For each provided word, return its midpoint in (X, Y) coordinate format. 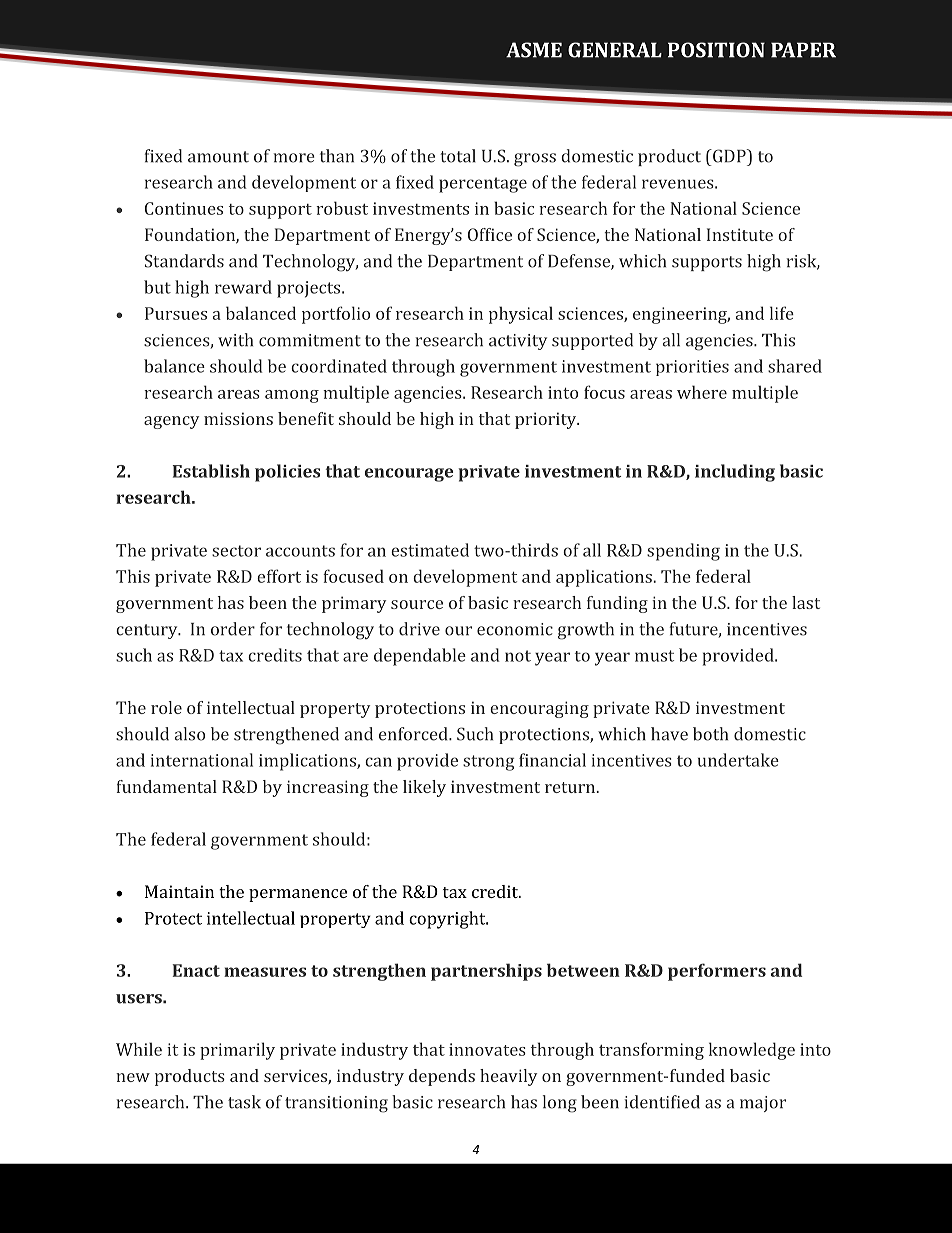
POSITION (716, 50)
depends (442, 1077)
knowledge (752, 1051)
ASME (534, 50)
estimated (430, 550)
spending (683, 552)
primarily (237, 1051)
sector (236, 551)
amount (218, 157)
